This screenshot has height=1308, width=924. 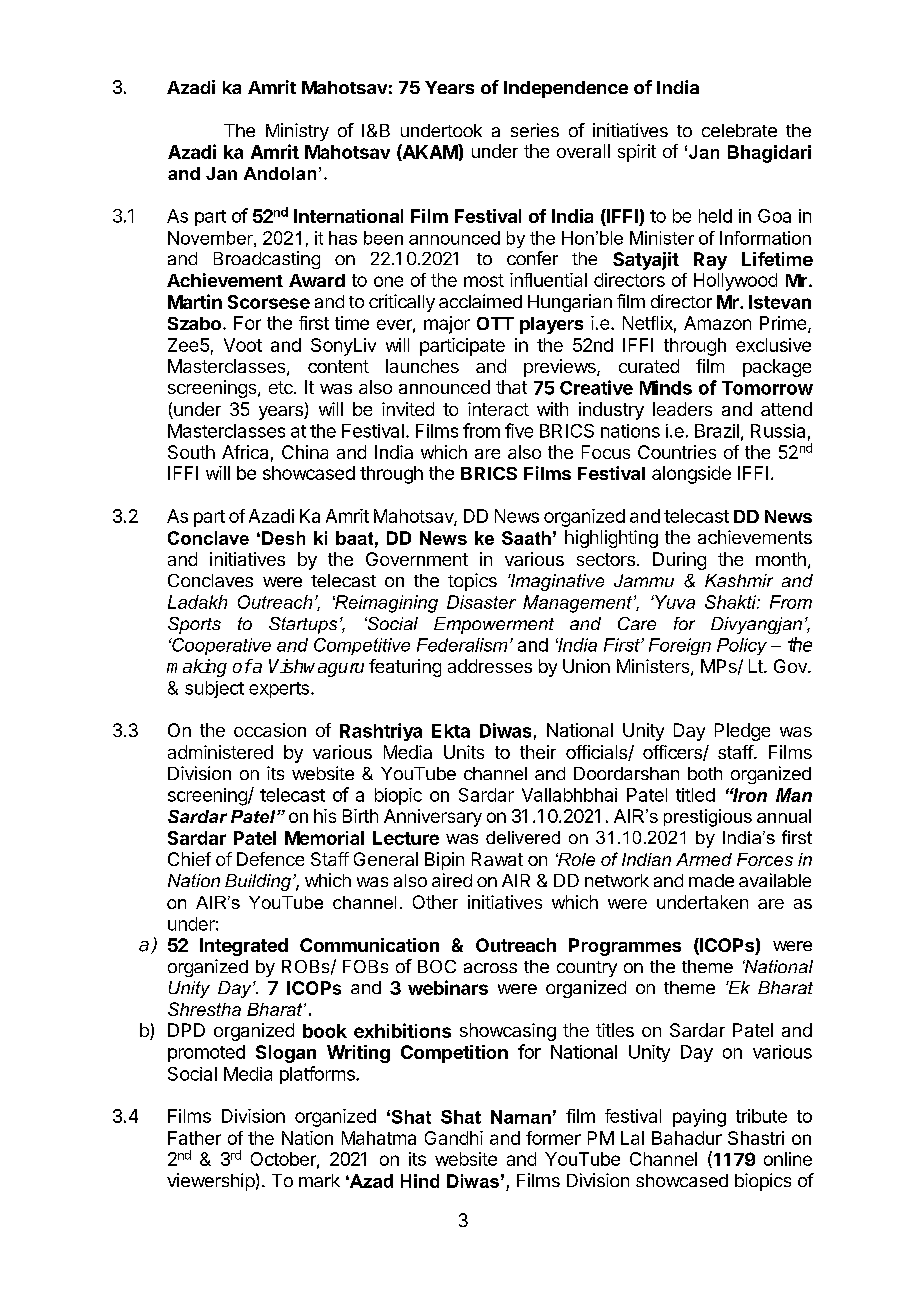 What do you see at coordinates (535, 130) in the screenshot?
I see `series` at bounding box center [535, 130].
